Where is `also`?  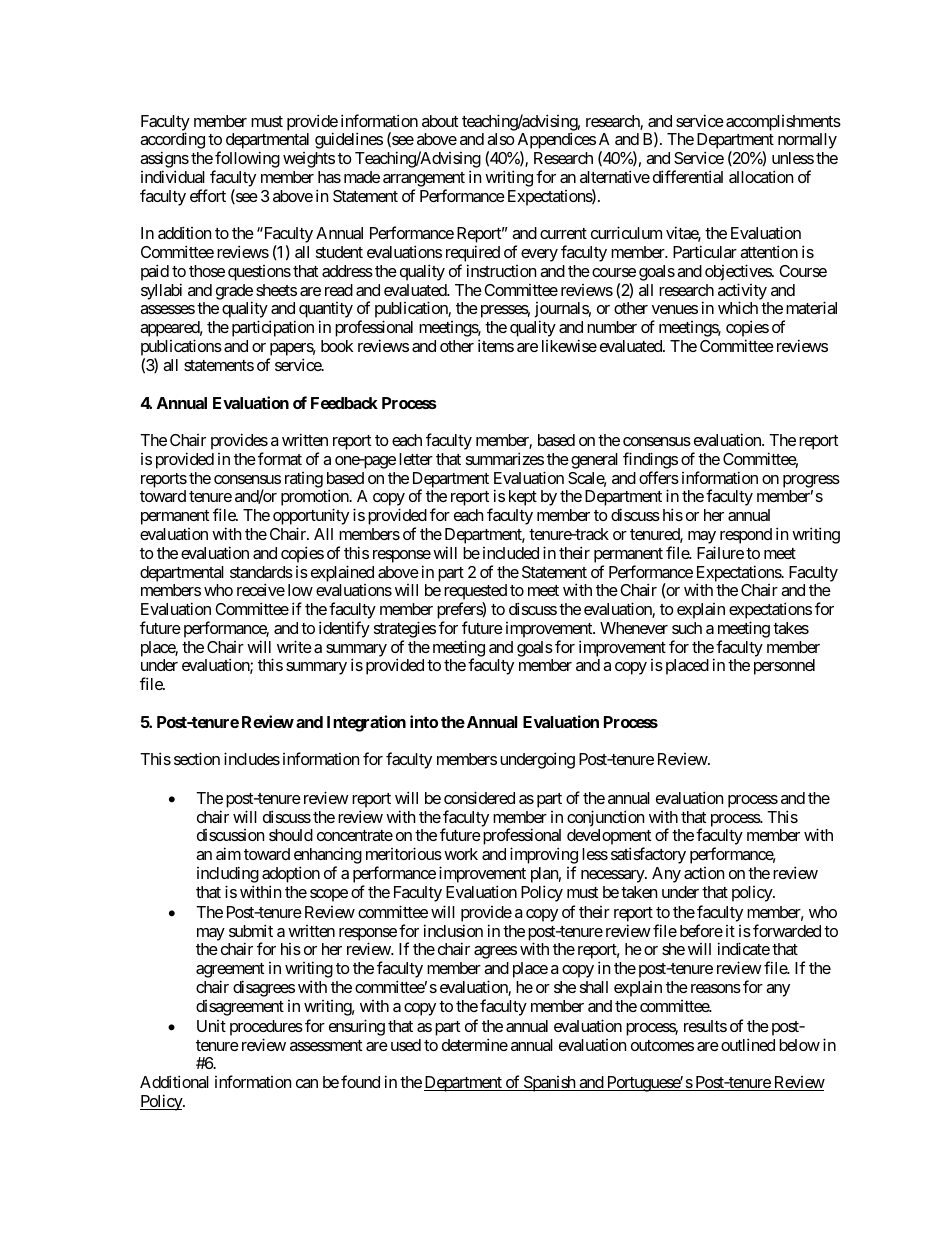 also is located at coordinates (501, 139).
